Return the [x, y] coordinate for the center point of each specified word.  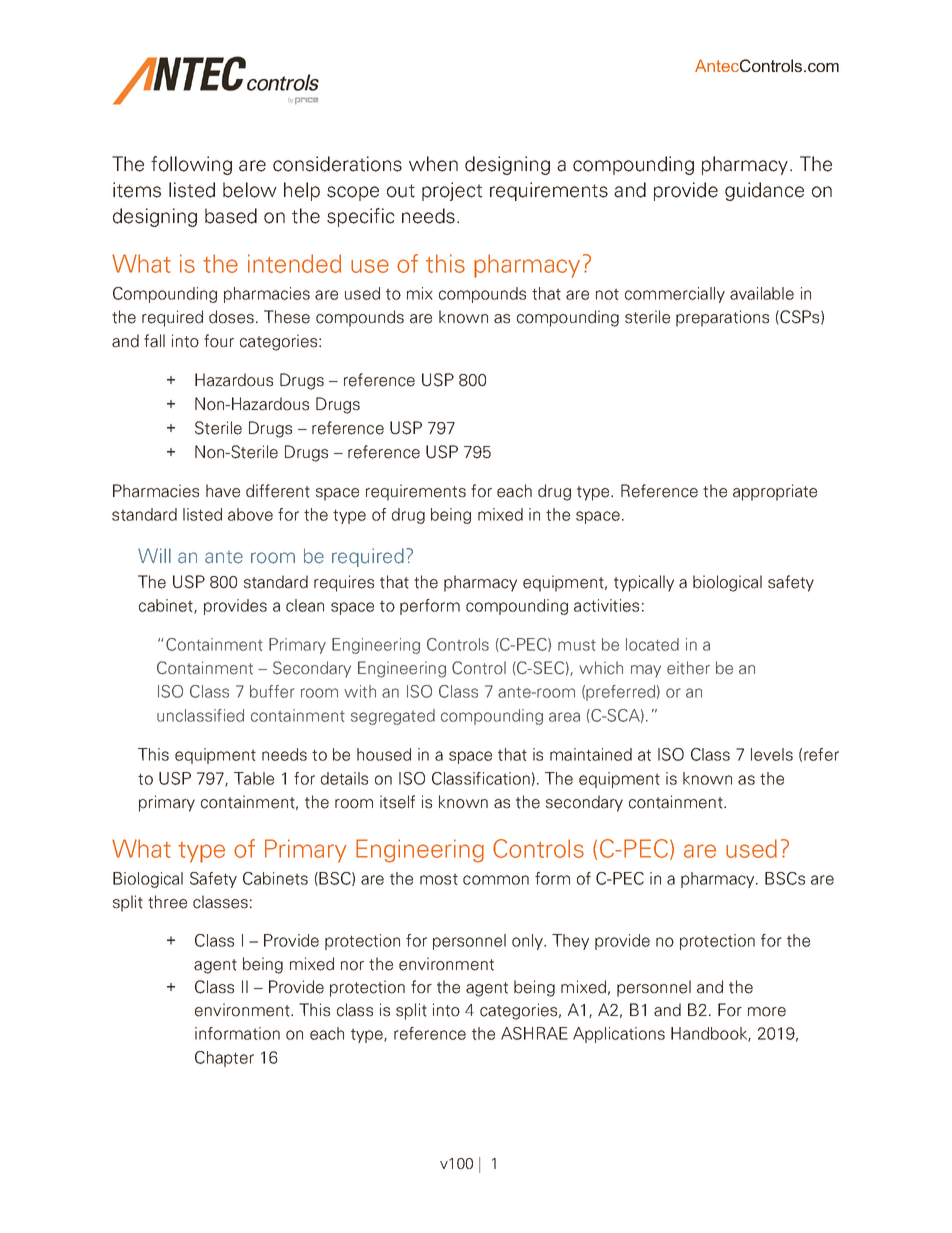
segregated [393, 717]
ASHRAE [534, 1033]
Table [254, 778]
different [278, 491]
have [223, 491]
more [767, 1012]
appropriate [775, 492]
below [250, 190]
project [452, 191]
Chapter [224, 1059]
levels [772, 754]
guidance [764, 191]
